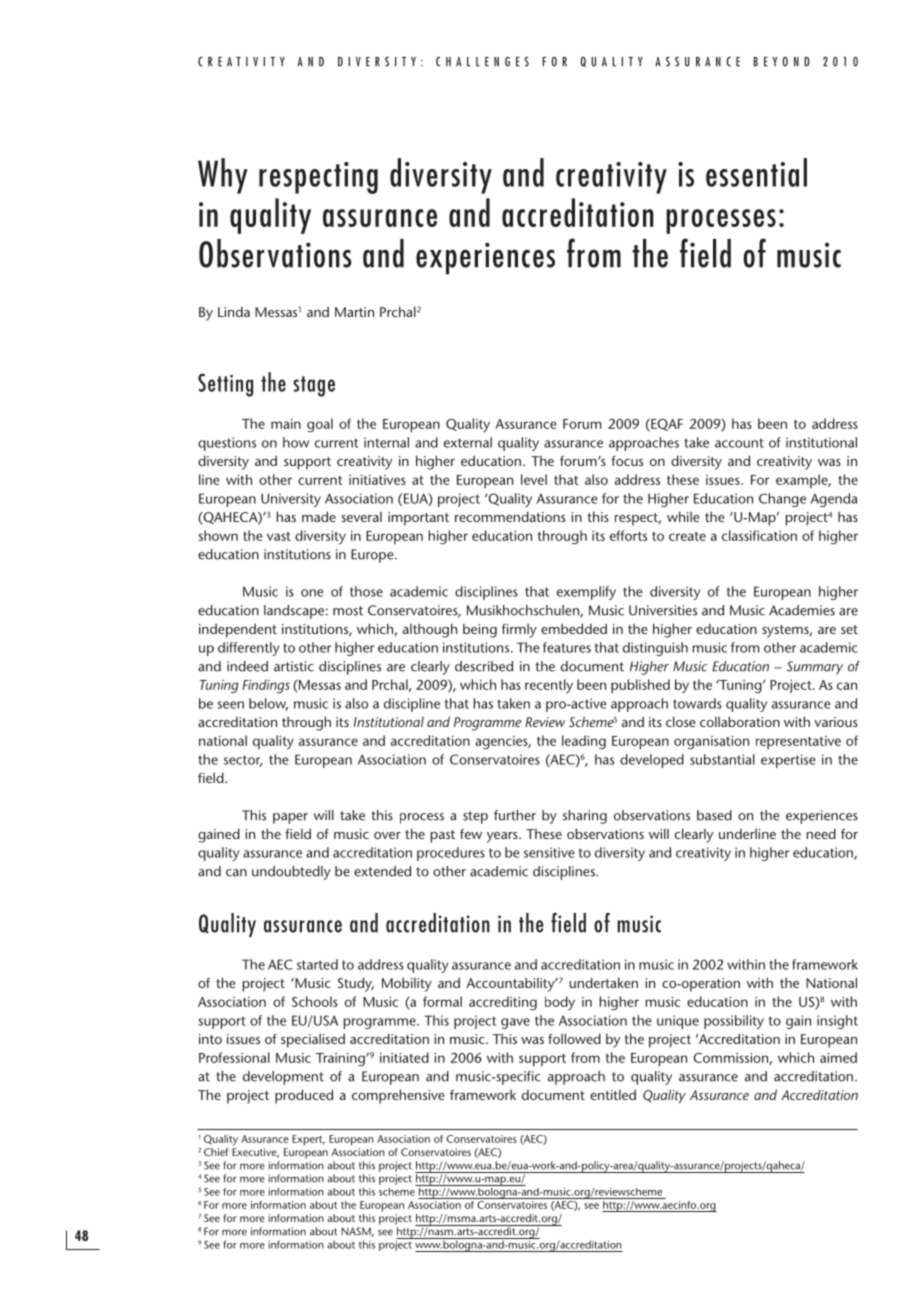 The height and width of the screenshot is (1308, 924). What do you see at coordinates (294, 666) in the screenshot?
I see `artistic` at bounding box center [294, 666].
